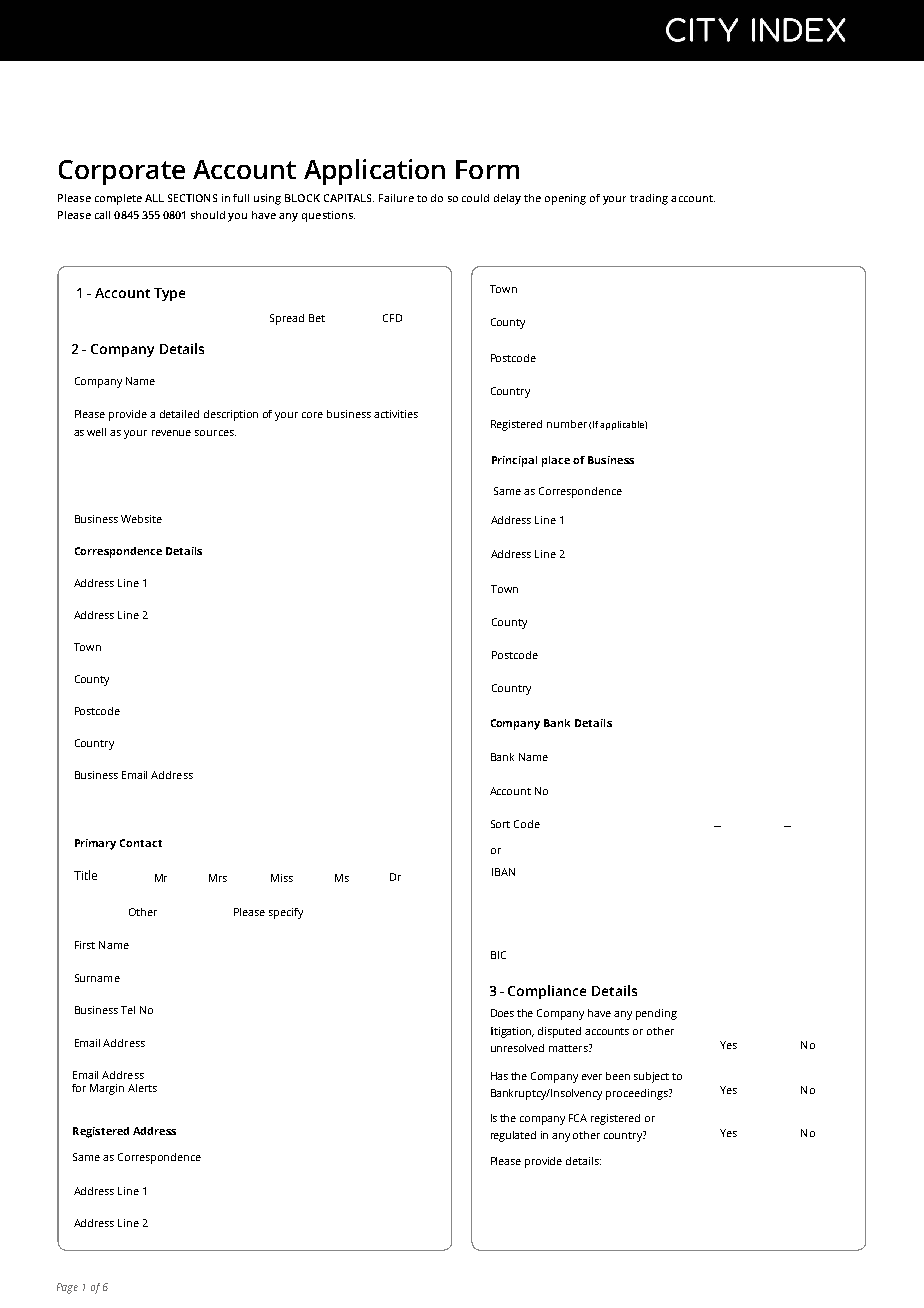 Image resolution: width=924 pixels, height=1308 pixels. I want to click on specify, so click(286, 913).
